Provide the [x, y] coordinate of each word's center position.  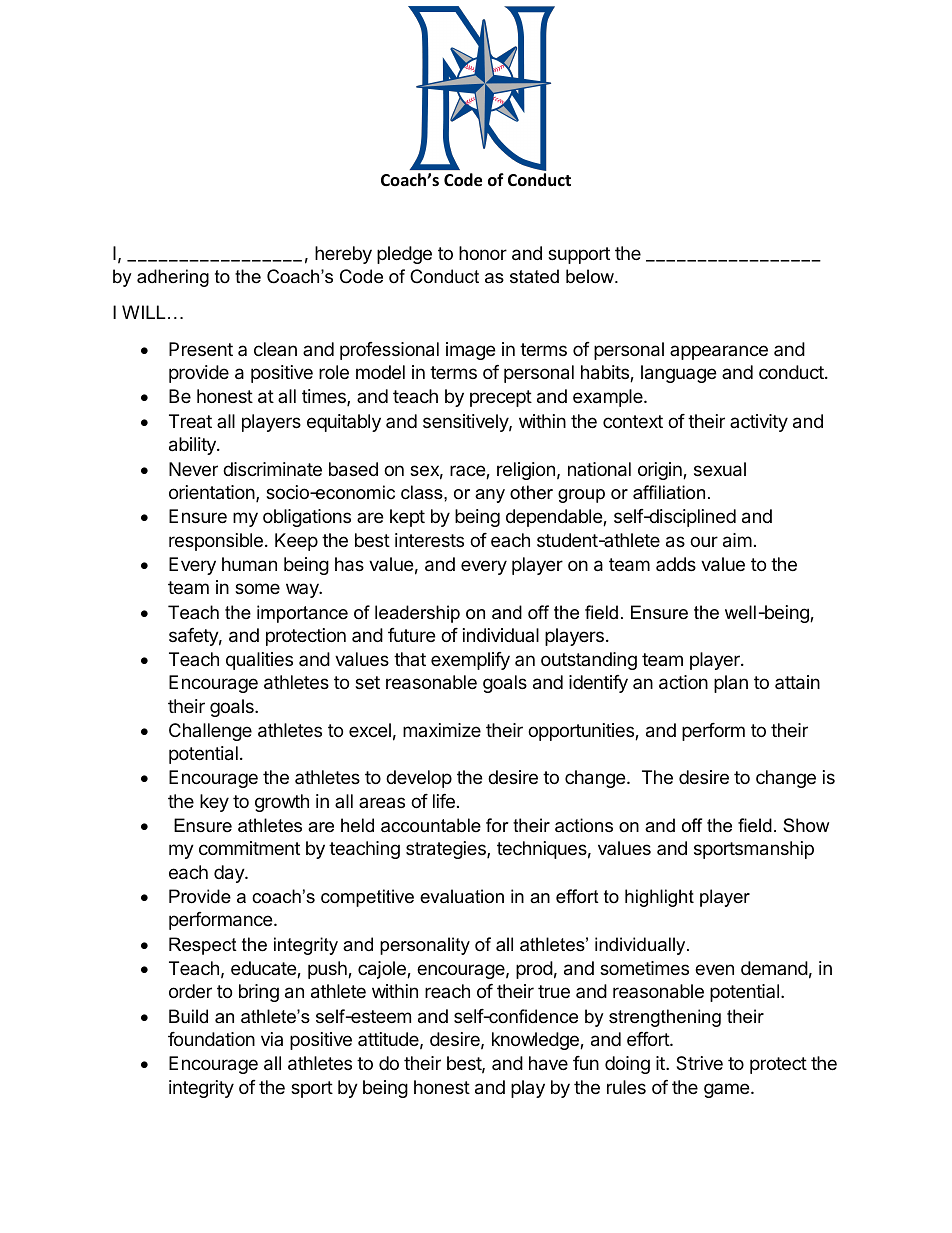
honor [483, 253]
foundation [211, 1039]
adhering [173, 278]
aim [737, 540]
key [214, 803]
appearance [719, 352]
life [444, 801]
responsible [216, 542]
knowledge [536, 1041]
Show [806, 825]
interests [429, 540]
